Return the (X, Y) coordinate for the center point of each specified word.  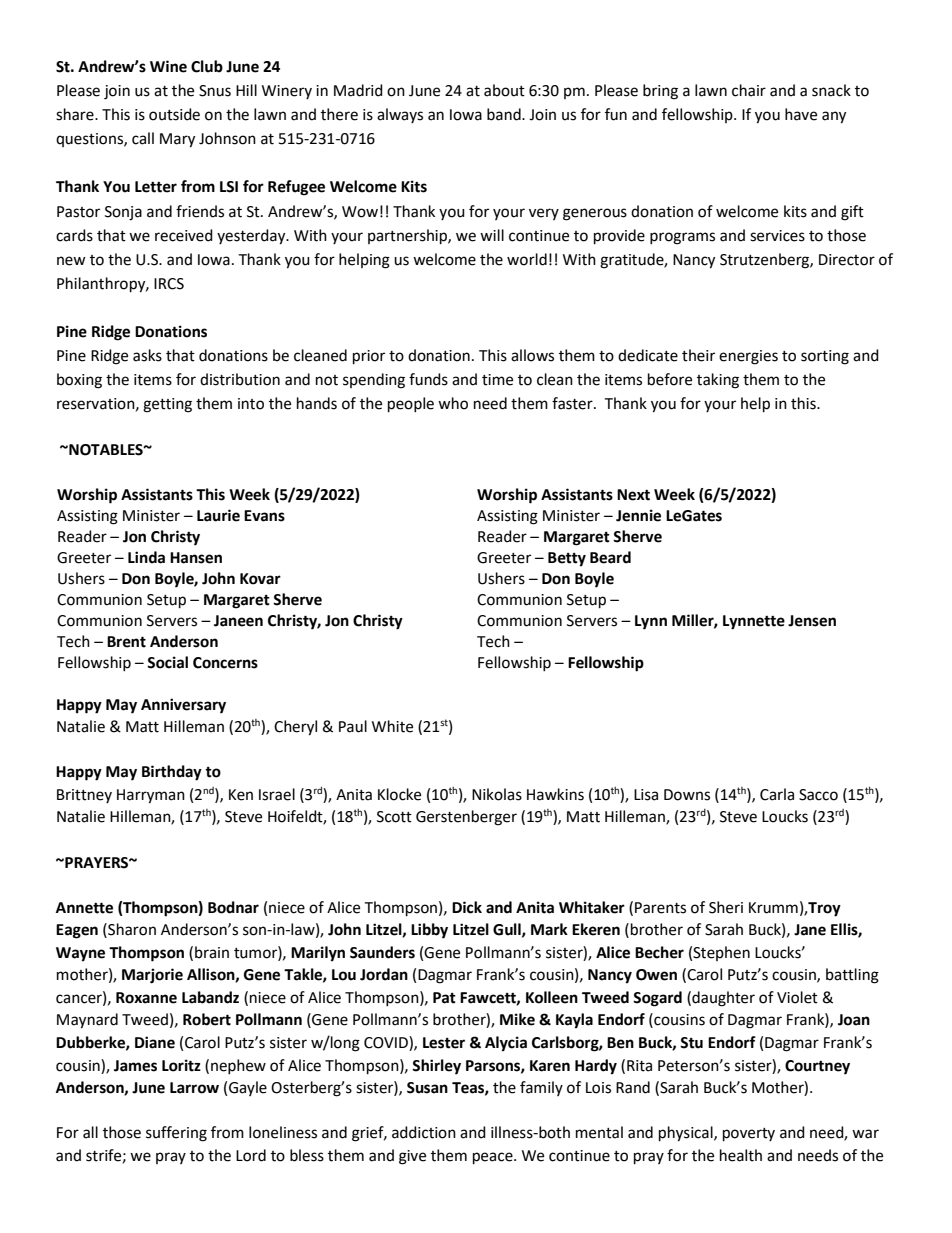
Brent (126, 642)
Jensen (812, 621)
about (504, 90)
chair (749, 90)
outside (174, 114)
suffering (176, 1134)
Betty (567, 559)
